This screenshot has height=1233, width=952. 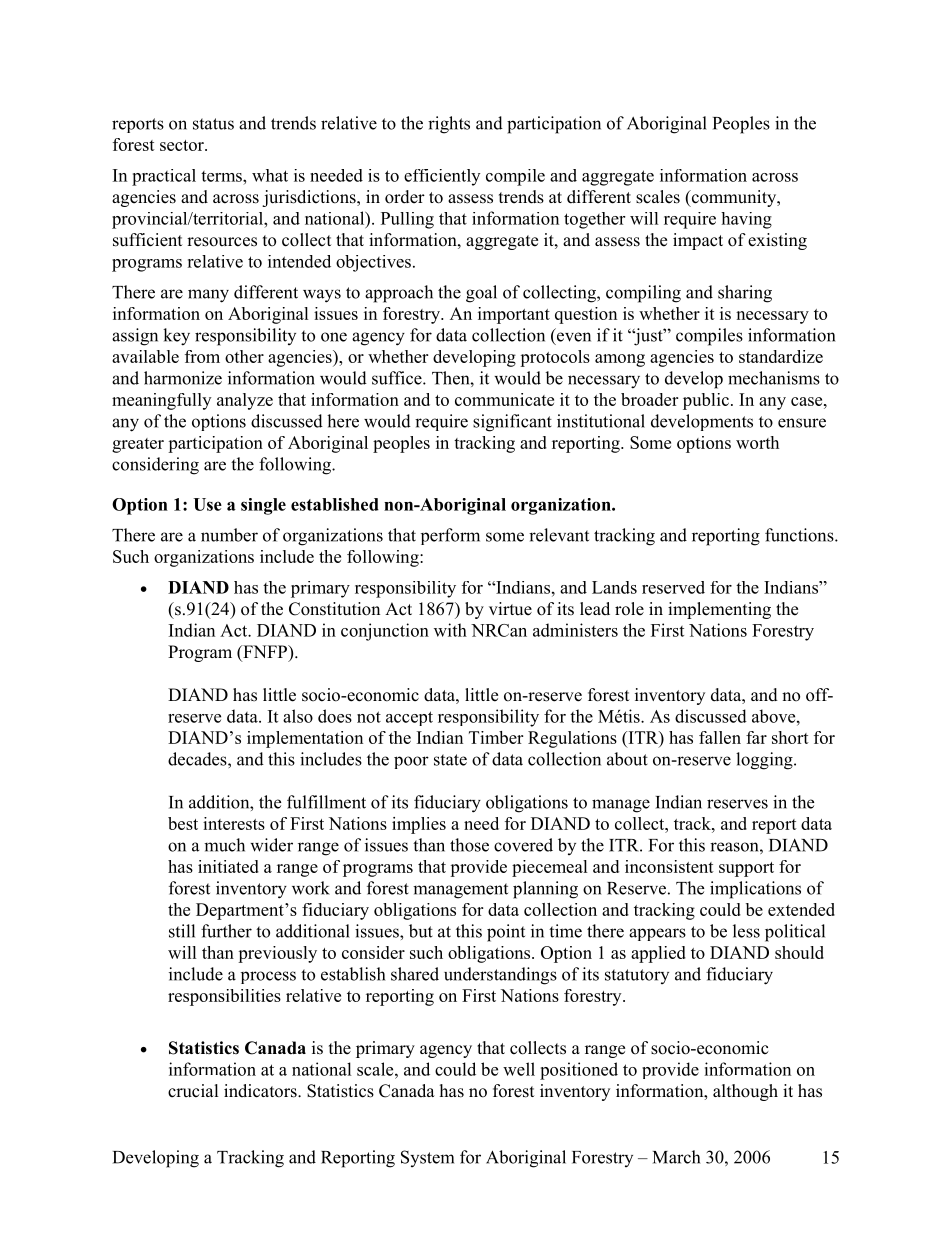 I want to click on implementing, so click(x=719, y=610).
